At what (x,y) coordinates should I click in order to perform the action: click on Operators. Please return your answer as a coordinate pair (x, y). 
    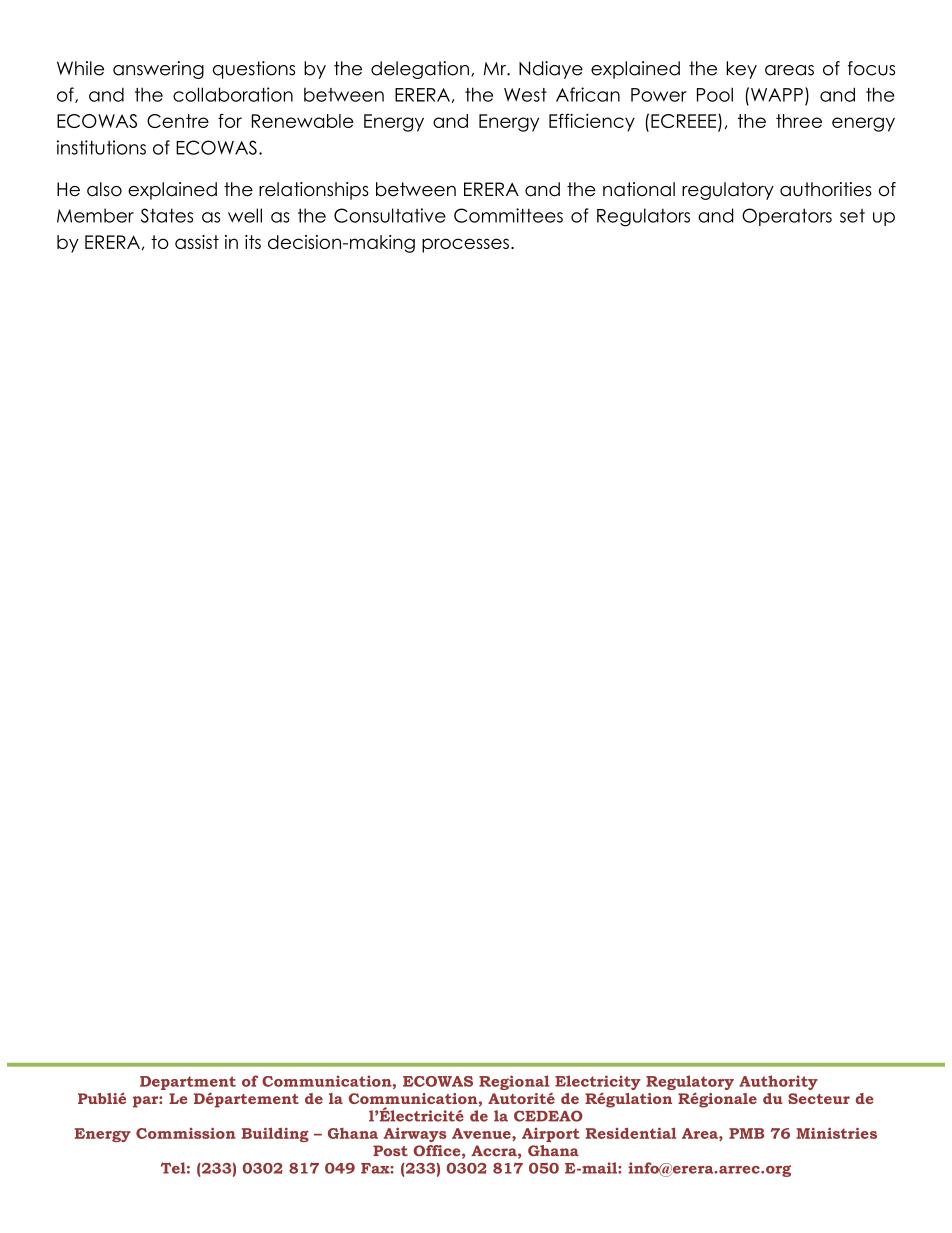
    Looking at the image, I should click on (787, 217).
